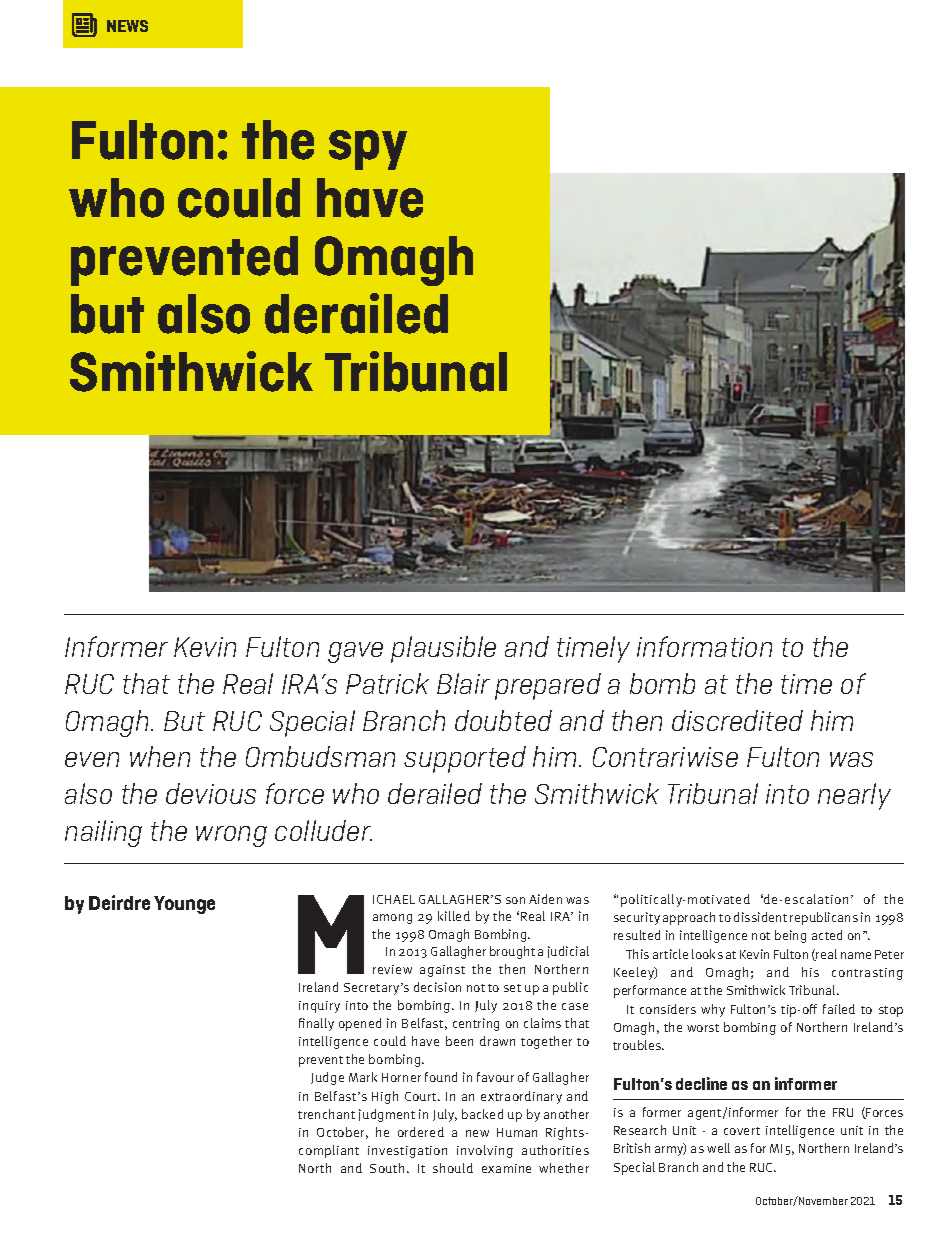 This document has width=952, height=1234. I want to click on covert, so click(742, 1131).
